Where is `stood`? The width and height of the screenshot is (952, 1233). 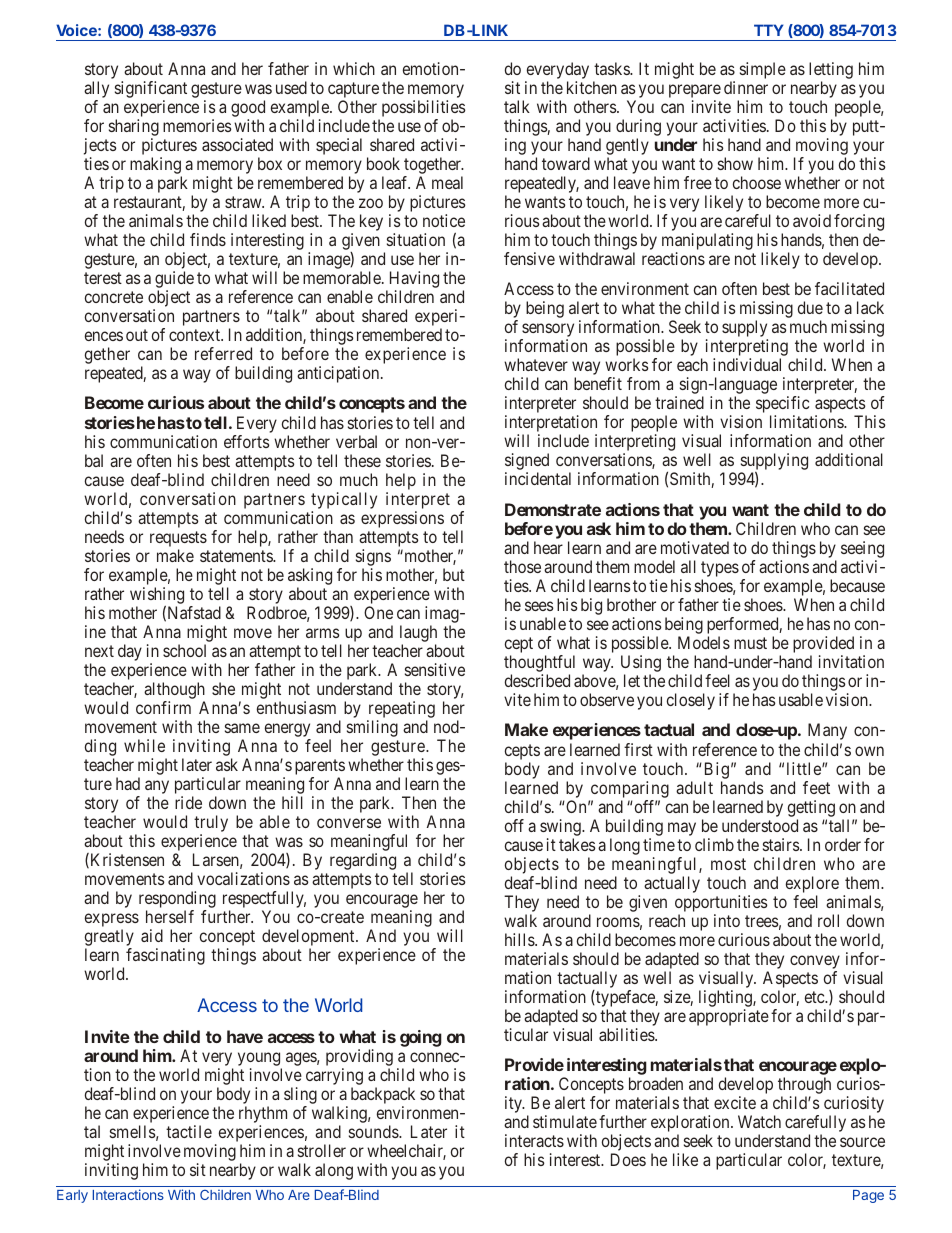 stood is located at coordinates (780, 825).
